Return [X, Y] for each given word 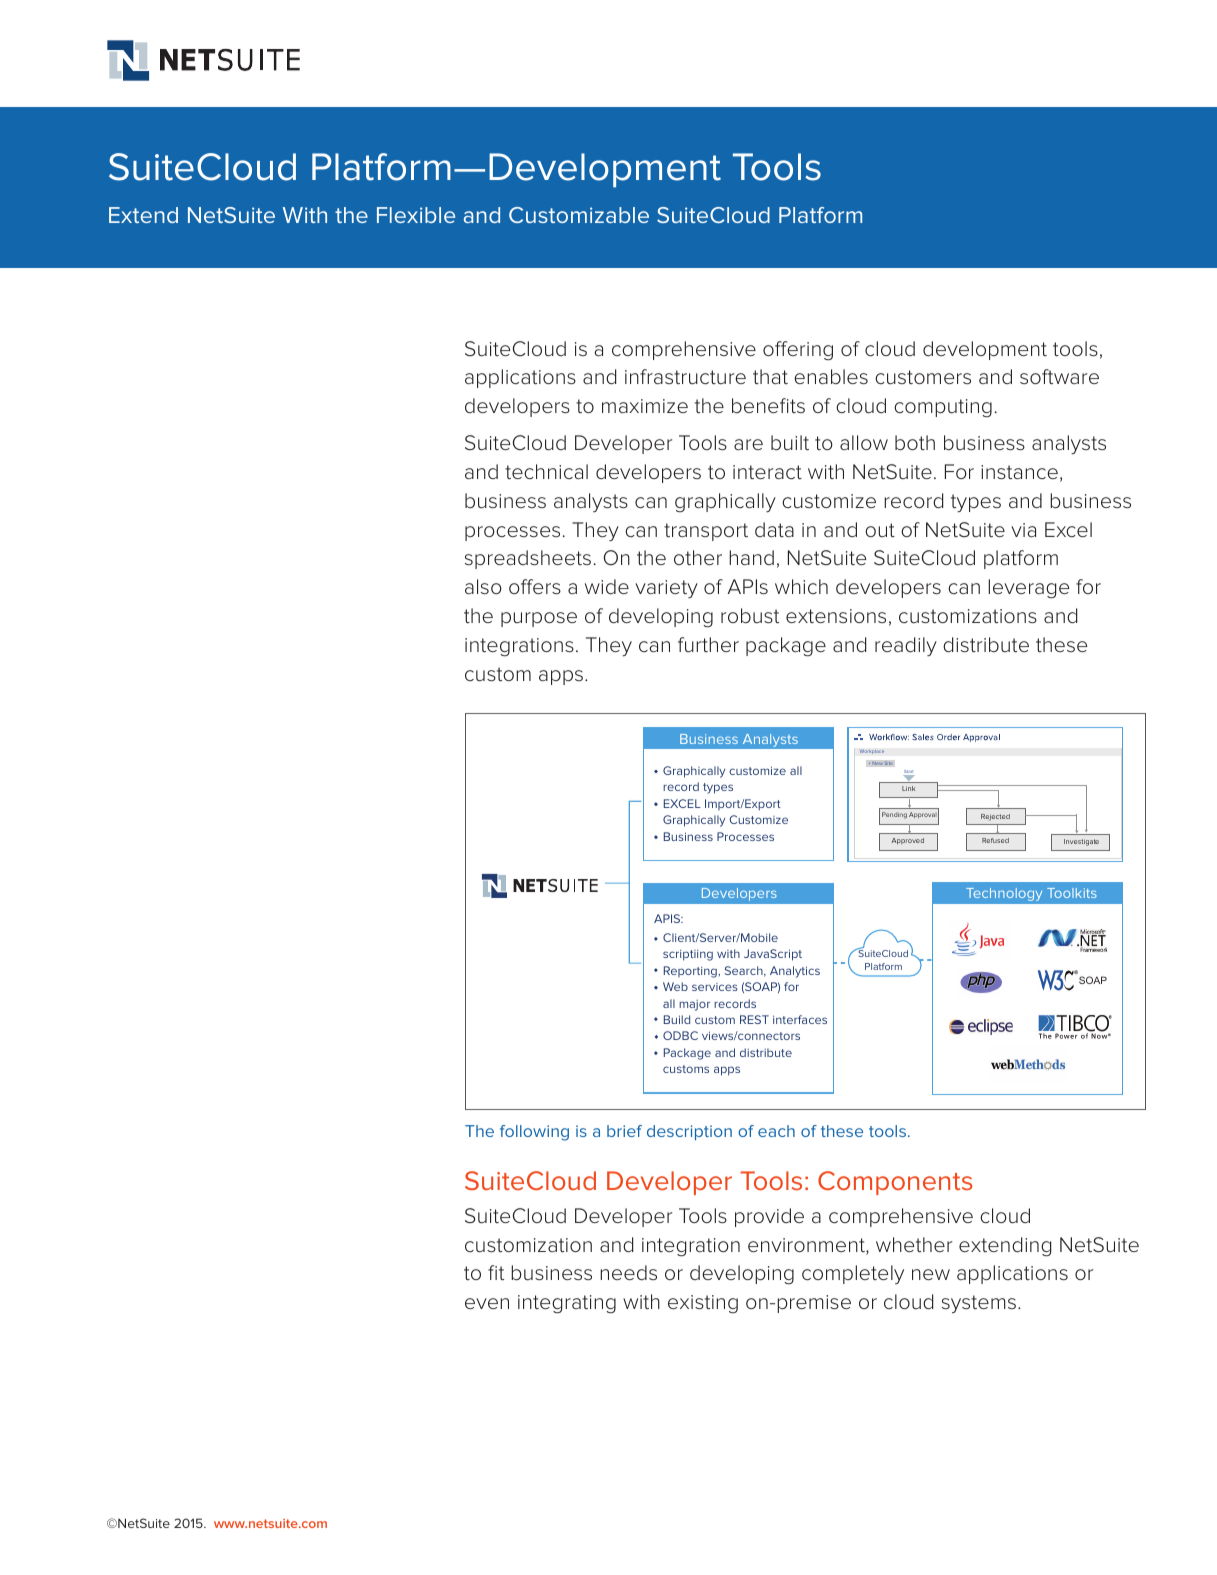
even [487, 1303]
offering [798, 351]
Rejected [995, 817]
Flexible [416, 215]
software [1059, 377]
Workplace [871, 751]
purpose [539, 619]
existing [703, 1304]
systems [979, 1304]
